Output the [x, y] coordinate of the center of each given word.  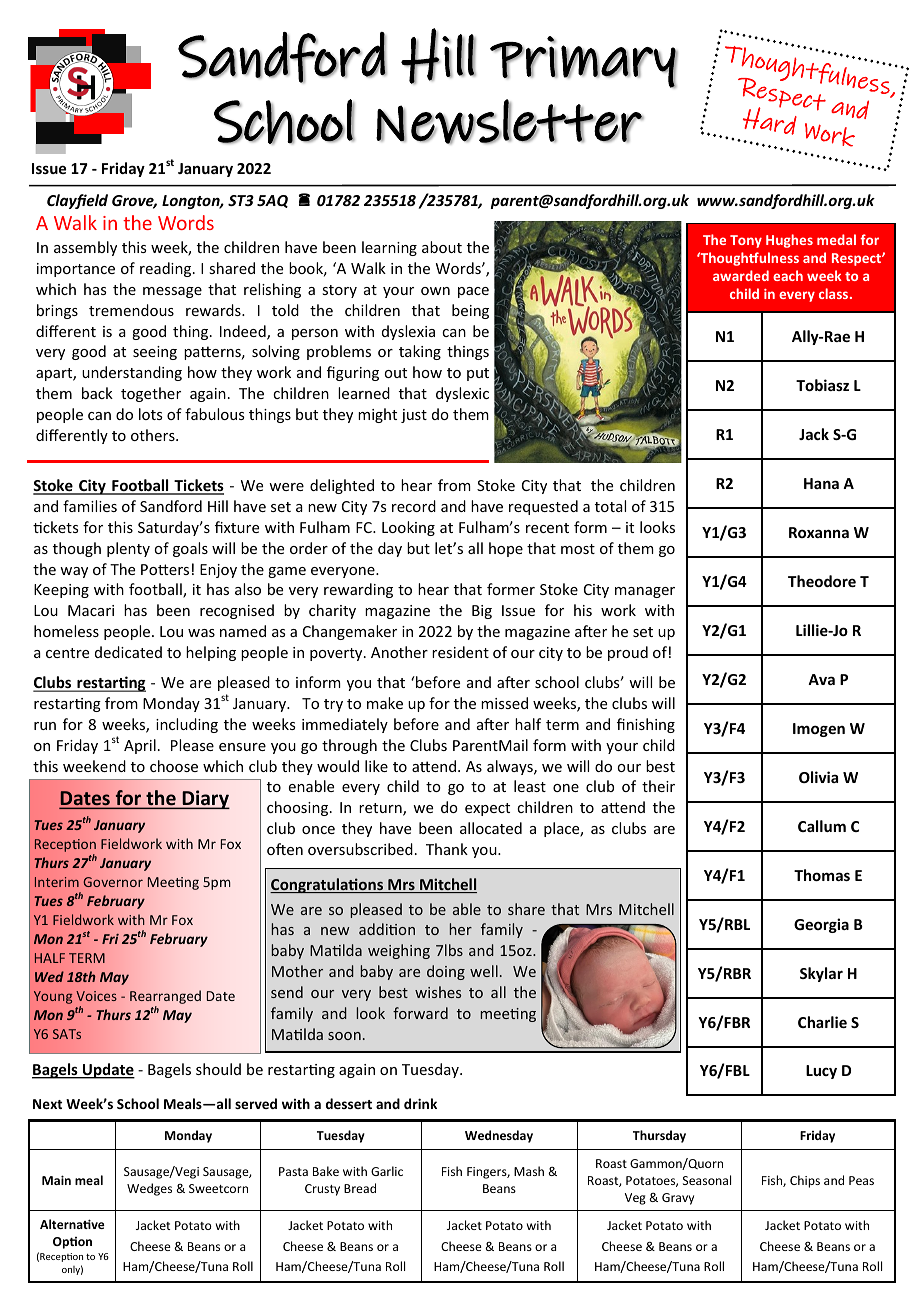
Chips [805, 1181]
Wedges [149, 1189]
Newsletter [509, 121]
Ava [821, 679]
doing [446, 972]
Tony [746, 241]
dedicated [128, 652]
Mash [529, 1171]
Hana [821, 483]
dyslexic [462, 394]
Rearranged [165, 997]
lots [151, 414]
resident [460, 652]
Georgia [821, 925]
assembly [85, 248]
